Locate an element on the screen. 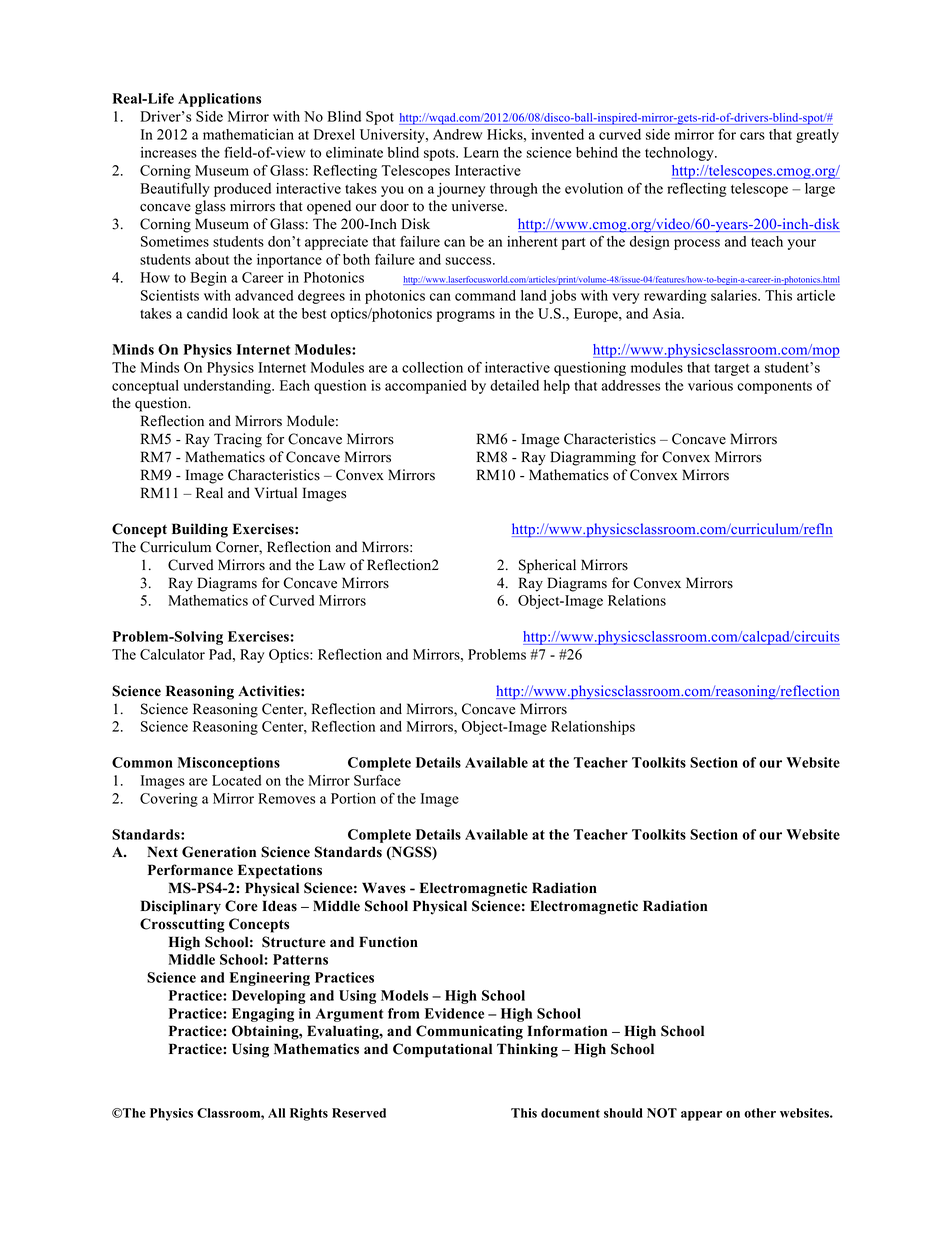  Computational is located at coordinates (442, 1050).
